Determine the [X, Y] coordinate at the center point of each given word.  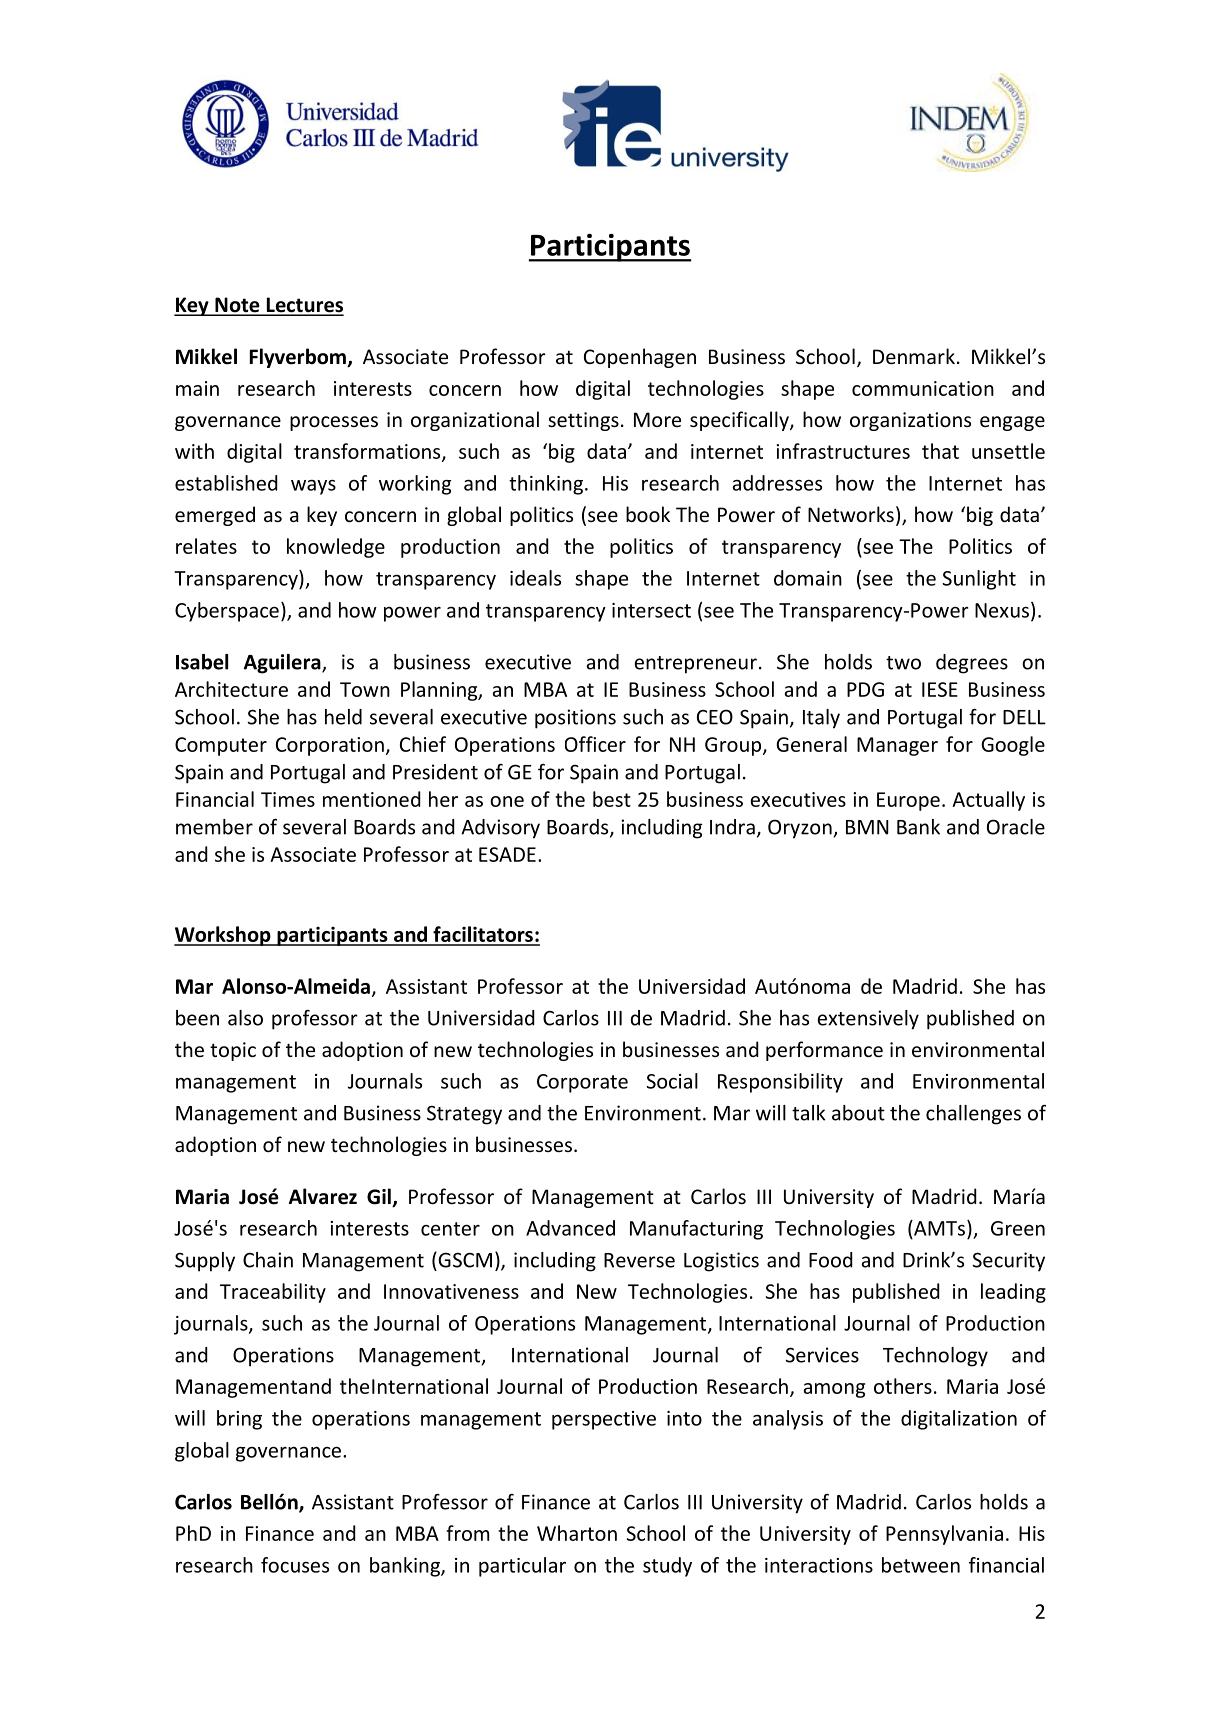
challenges [973, 1115]
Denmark [914, 356]
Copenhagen [640, 358]
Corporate [582, 1083]
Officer [595, 744]
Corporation [330, 746]
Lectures [304, 306]
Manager [897, 746]
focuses [295, 1565]
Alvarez [323, 1196]
